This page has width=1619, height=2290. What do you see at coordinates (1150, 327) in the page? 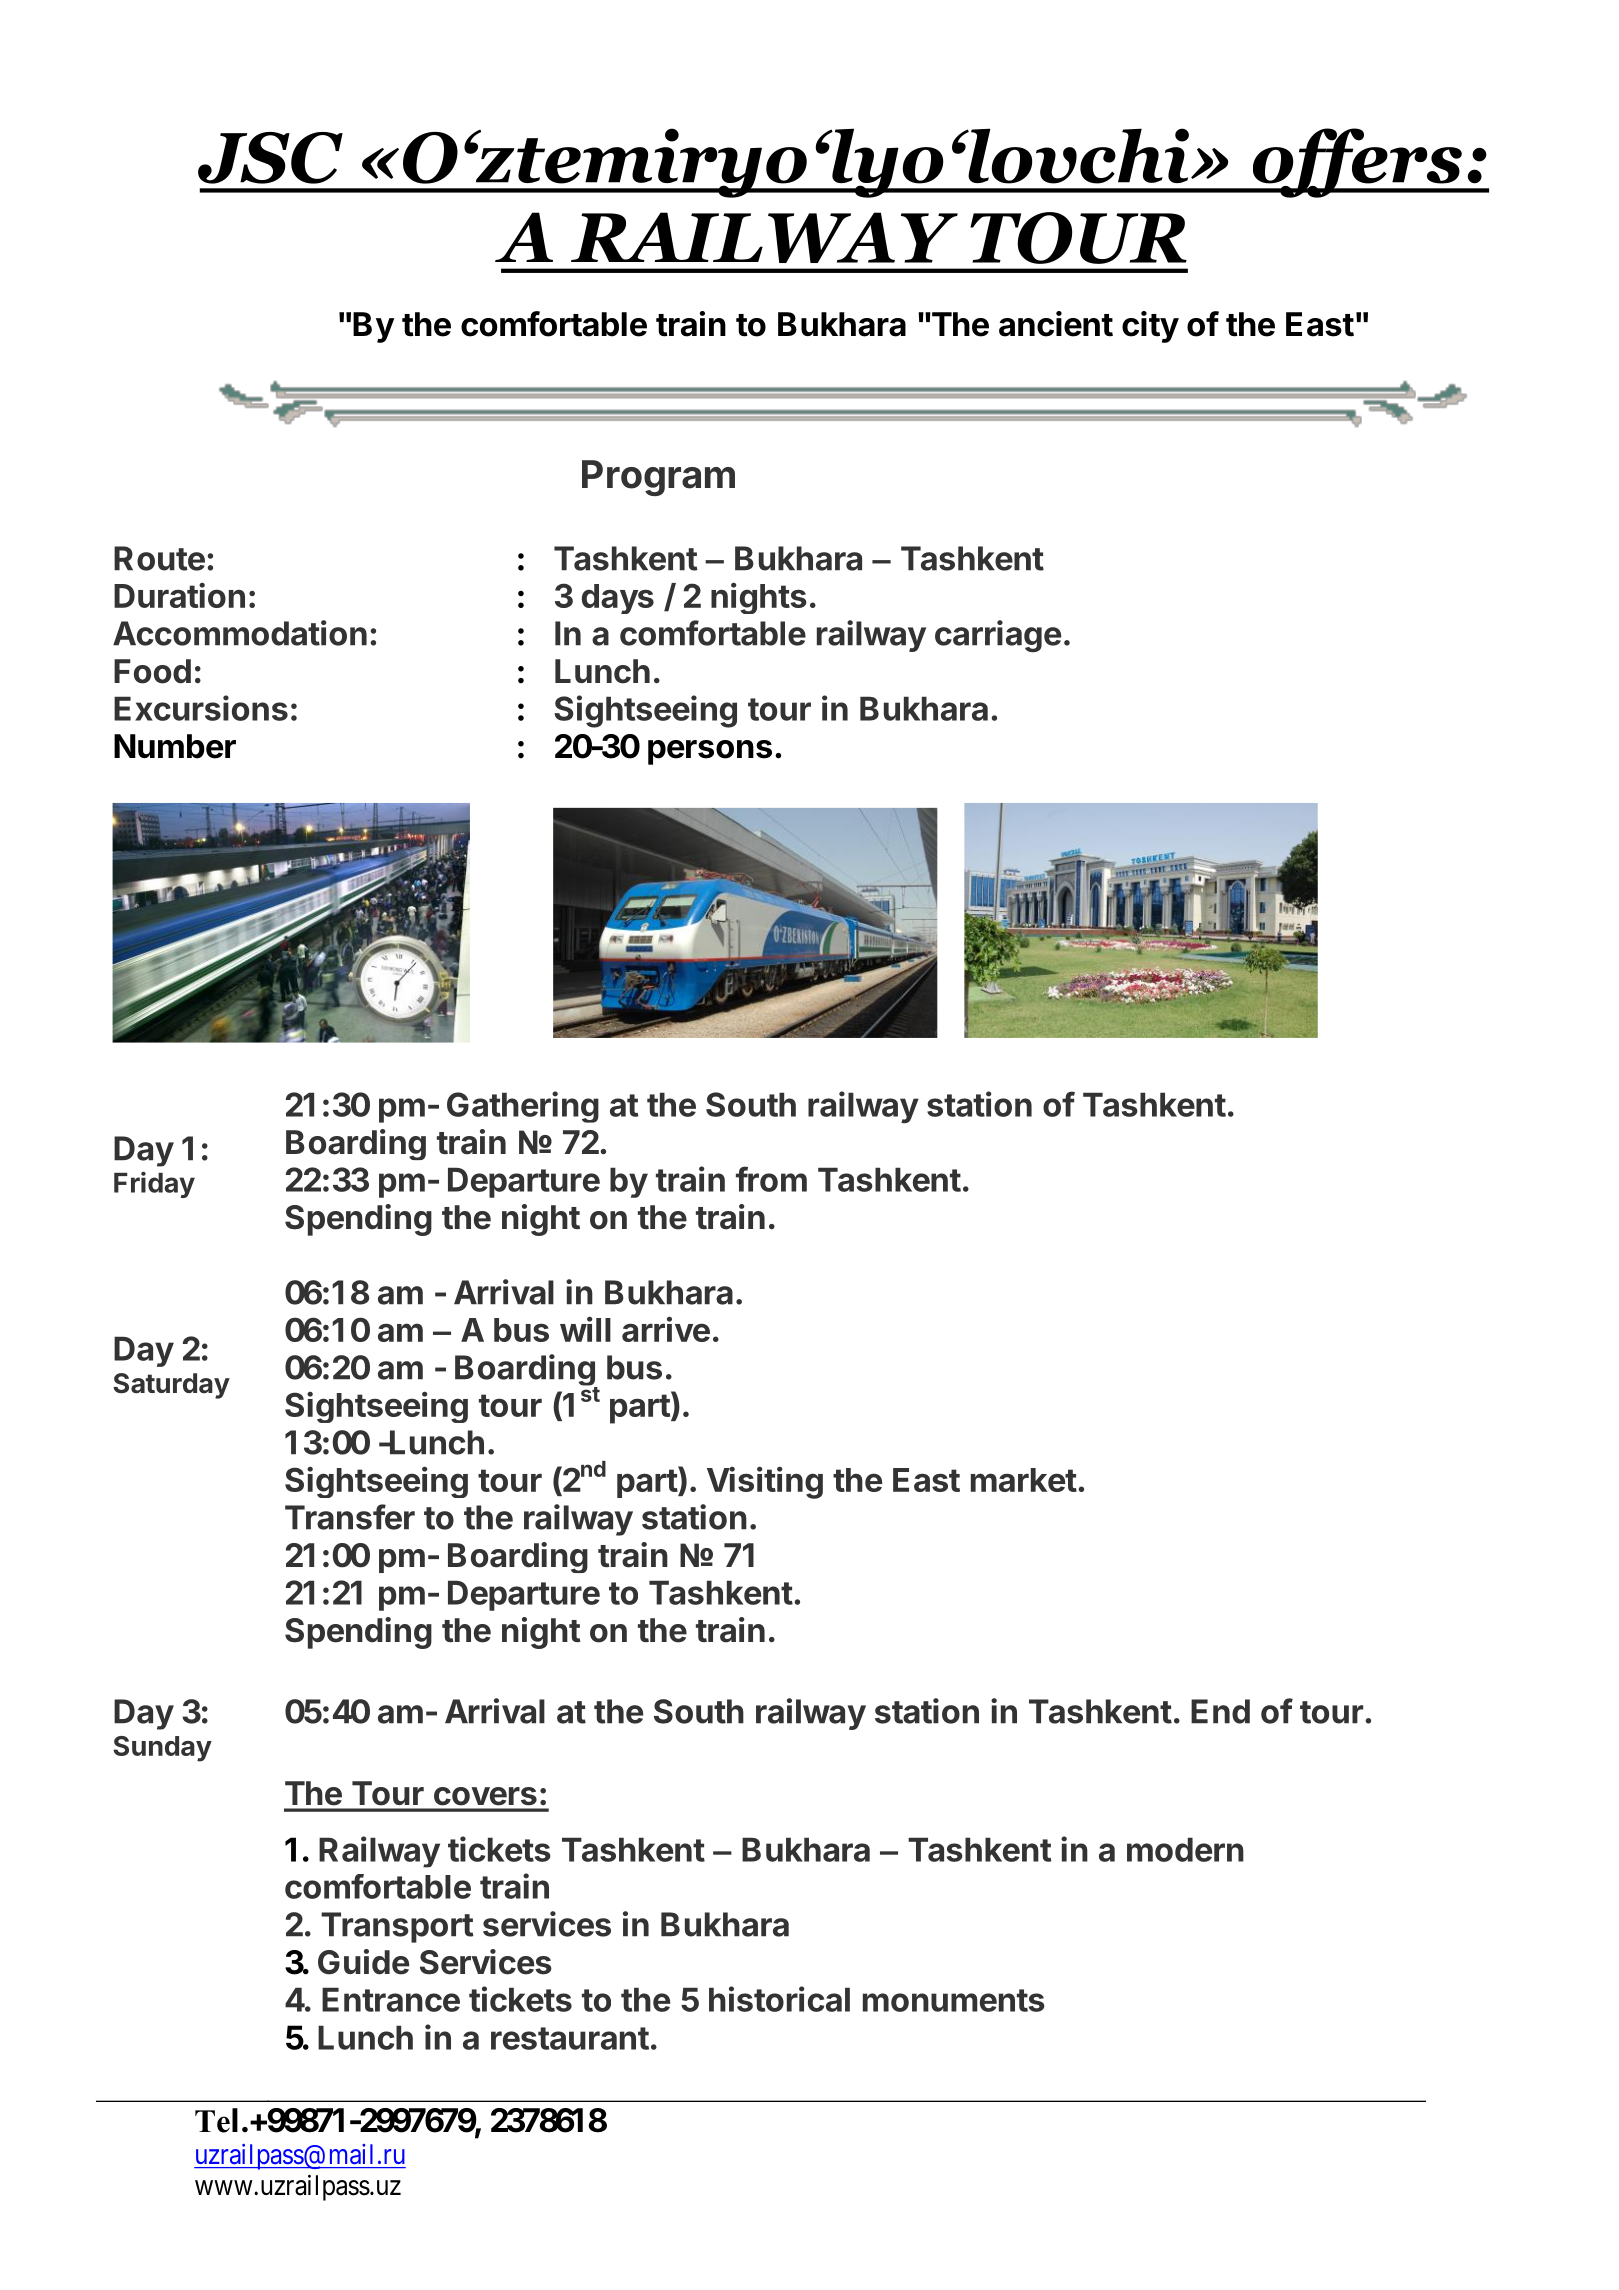
I see `city` at bounding box center [1150, 327].
